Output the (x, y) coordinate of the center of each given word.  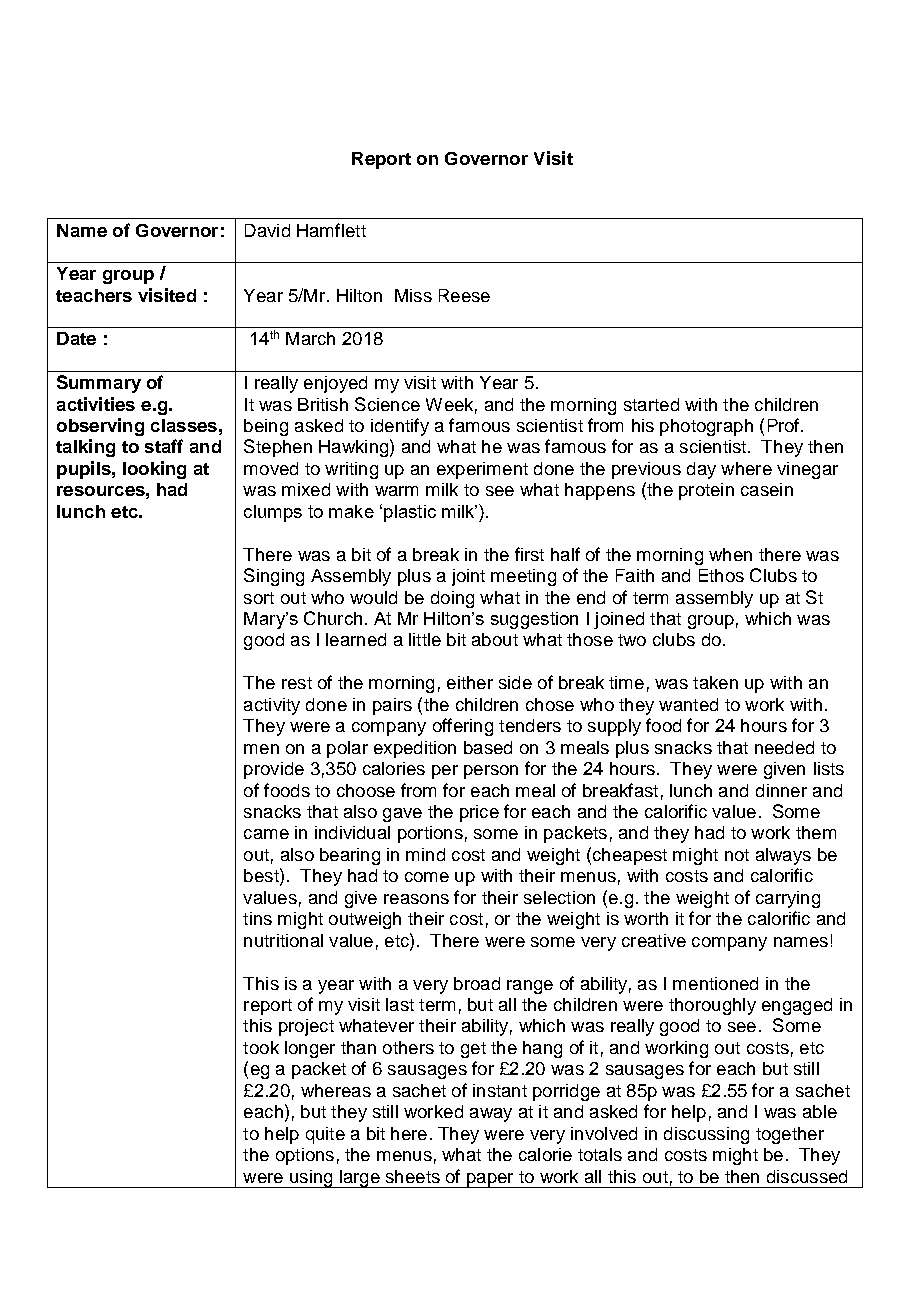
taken (715, 682)
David (267, 230)
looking (154, 470)
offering (463, 727)
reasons (416, 899)
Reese (464, 295)
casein (767, 489)
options (305, 1156)
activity (272, 706)
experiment (482, 470)
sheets (413, 1176)
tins (257, 918)
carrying (788, 899)
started (651, 404)
